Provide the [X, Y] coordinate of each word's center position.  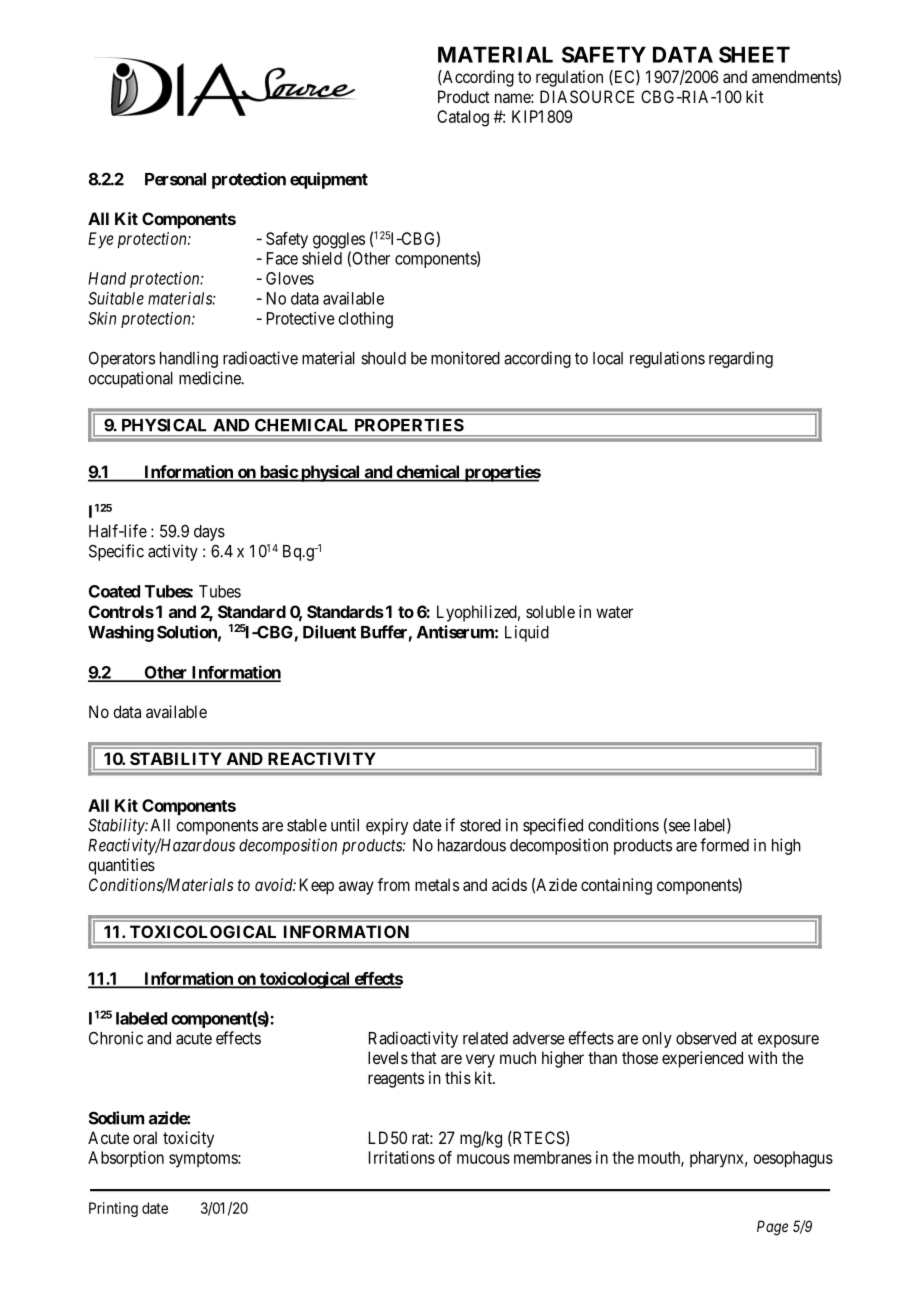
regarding [741, 359]
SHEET [754, 54]
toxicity [188, 1139]
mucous [483, 1159]
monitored [465, 358]
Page [772, 1228]
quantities [121, 866]
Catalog [463, 118]
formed [724, 845]
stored [480, 825]
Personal [175, 179]
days [209, 533]
